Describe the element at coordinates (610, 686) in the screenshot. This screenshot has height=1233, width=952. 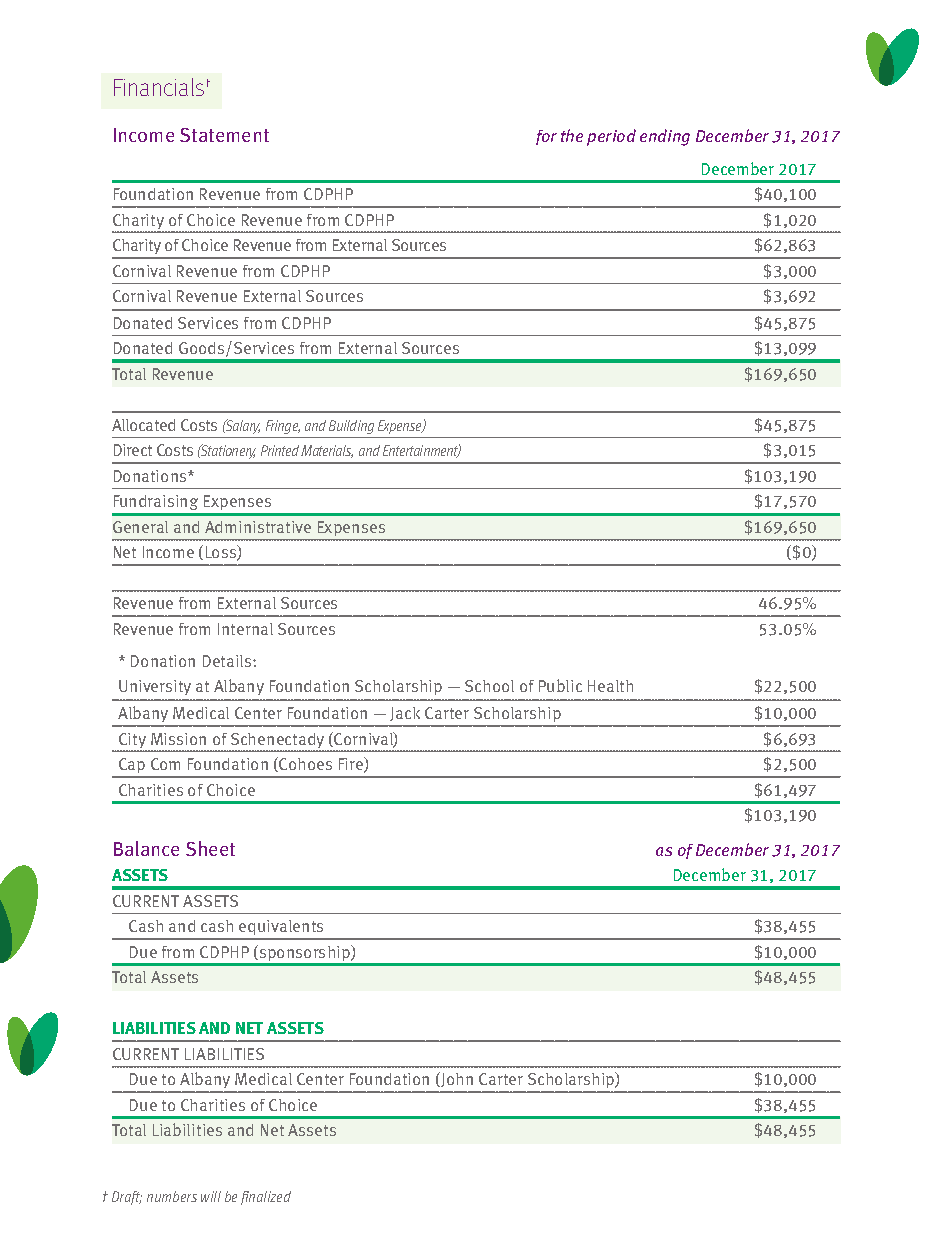
I see `Health` at that location.
